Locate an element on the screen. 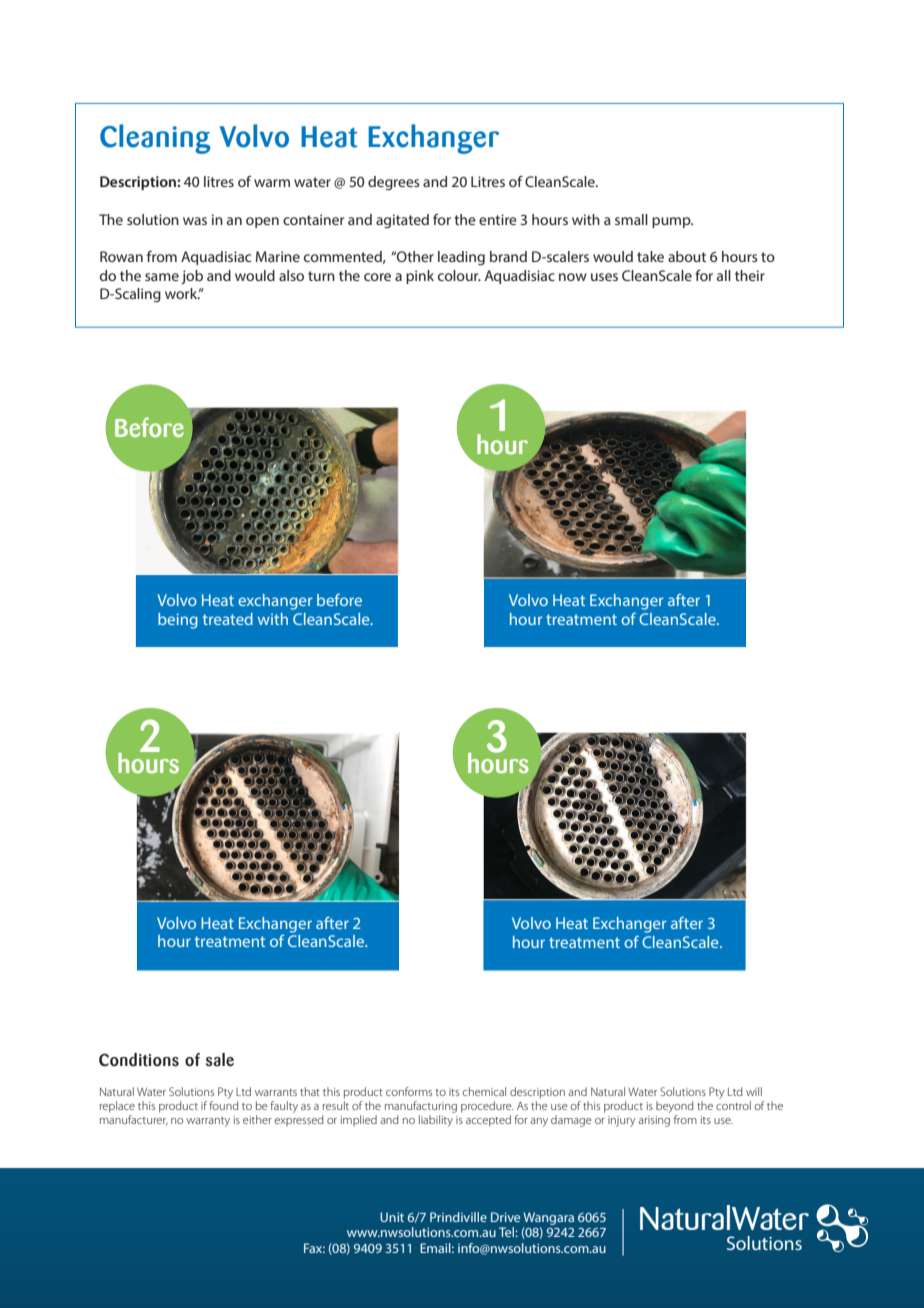 The width and height of the screenshot is (924, 1308). Unit is located at coordinates (392, 1217).
